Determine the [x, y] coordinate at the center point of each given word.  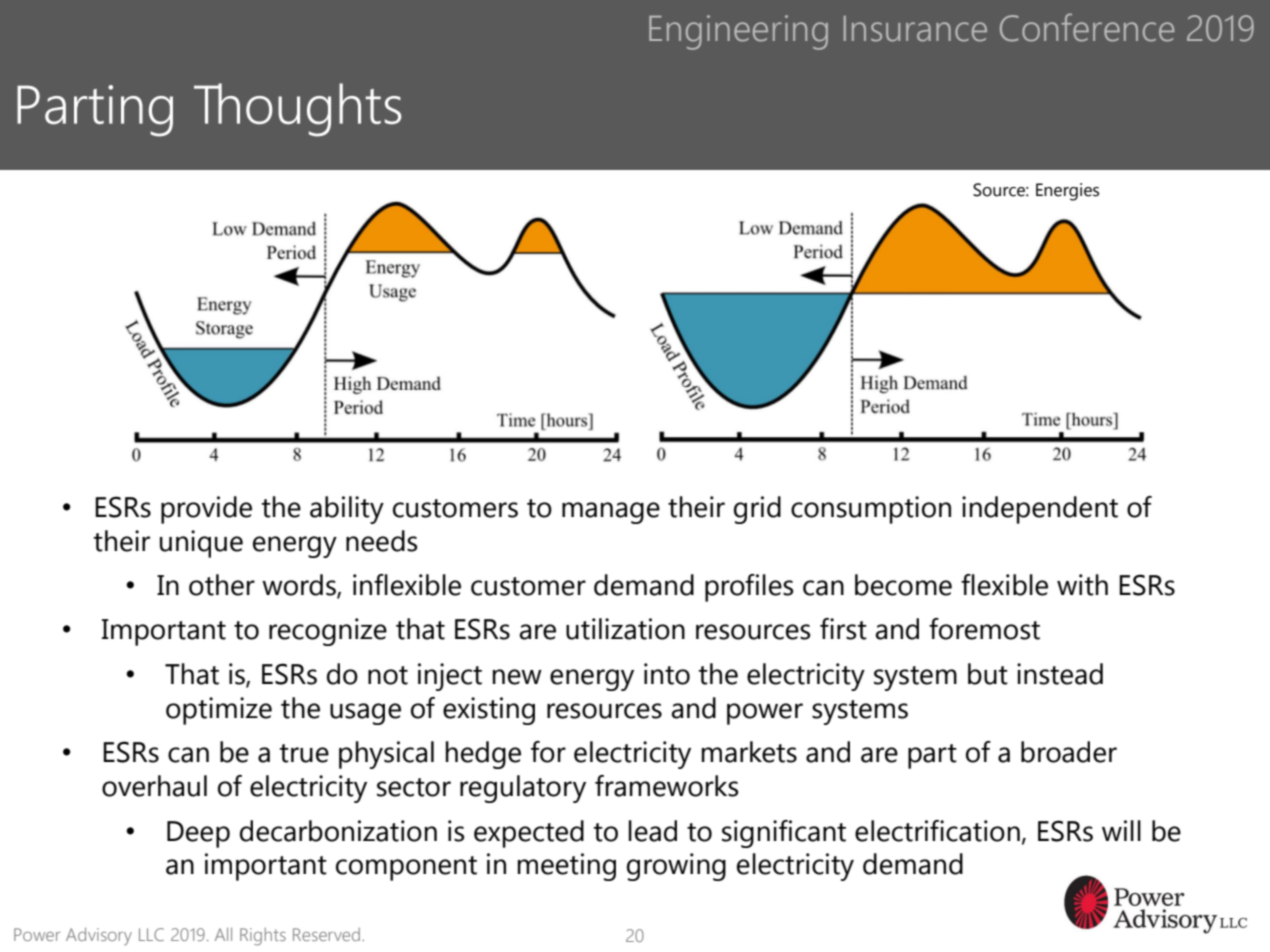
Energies [1067, 192]
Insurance [915, 29]
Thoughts [297, 110]
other [222, 585]
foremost [984, 629]
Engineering [738, 32]
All [223, 934]
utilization [625, 629]
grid [757, 510]
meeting [567, 867]
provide [206, 510]
